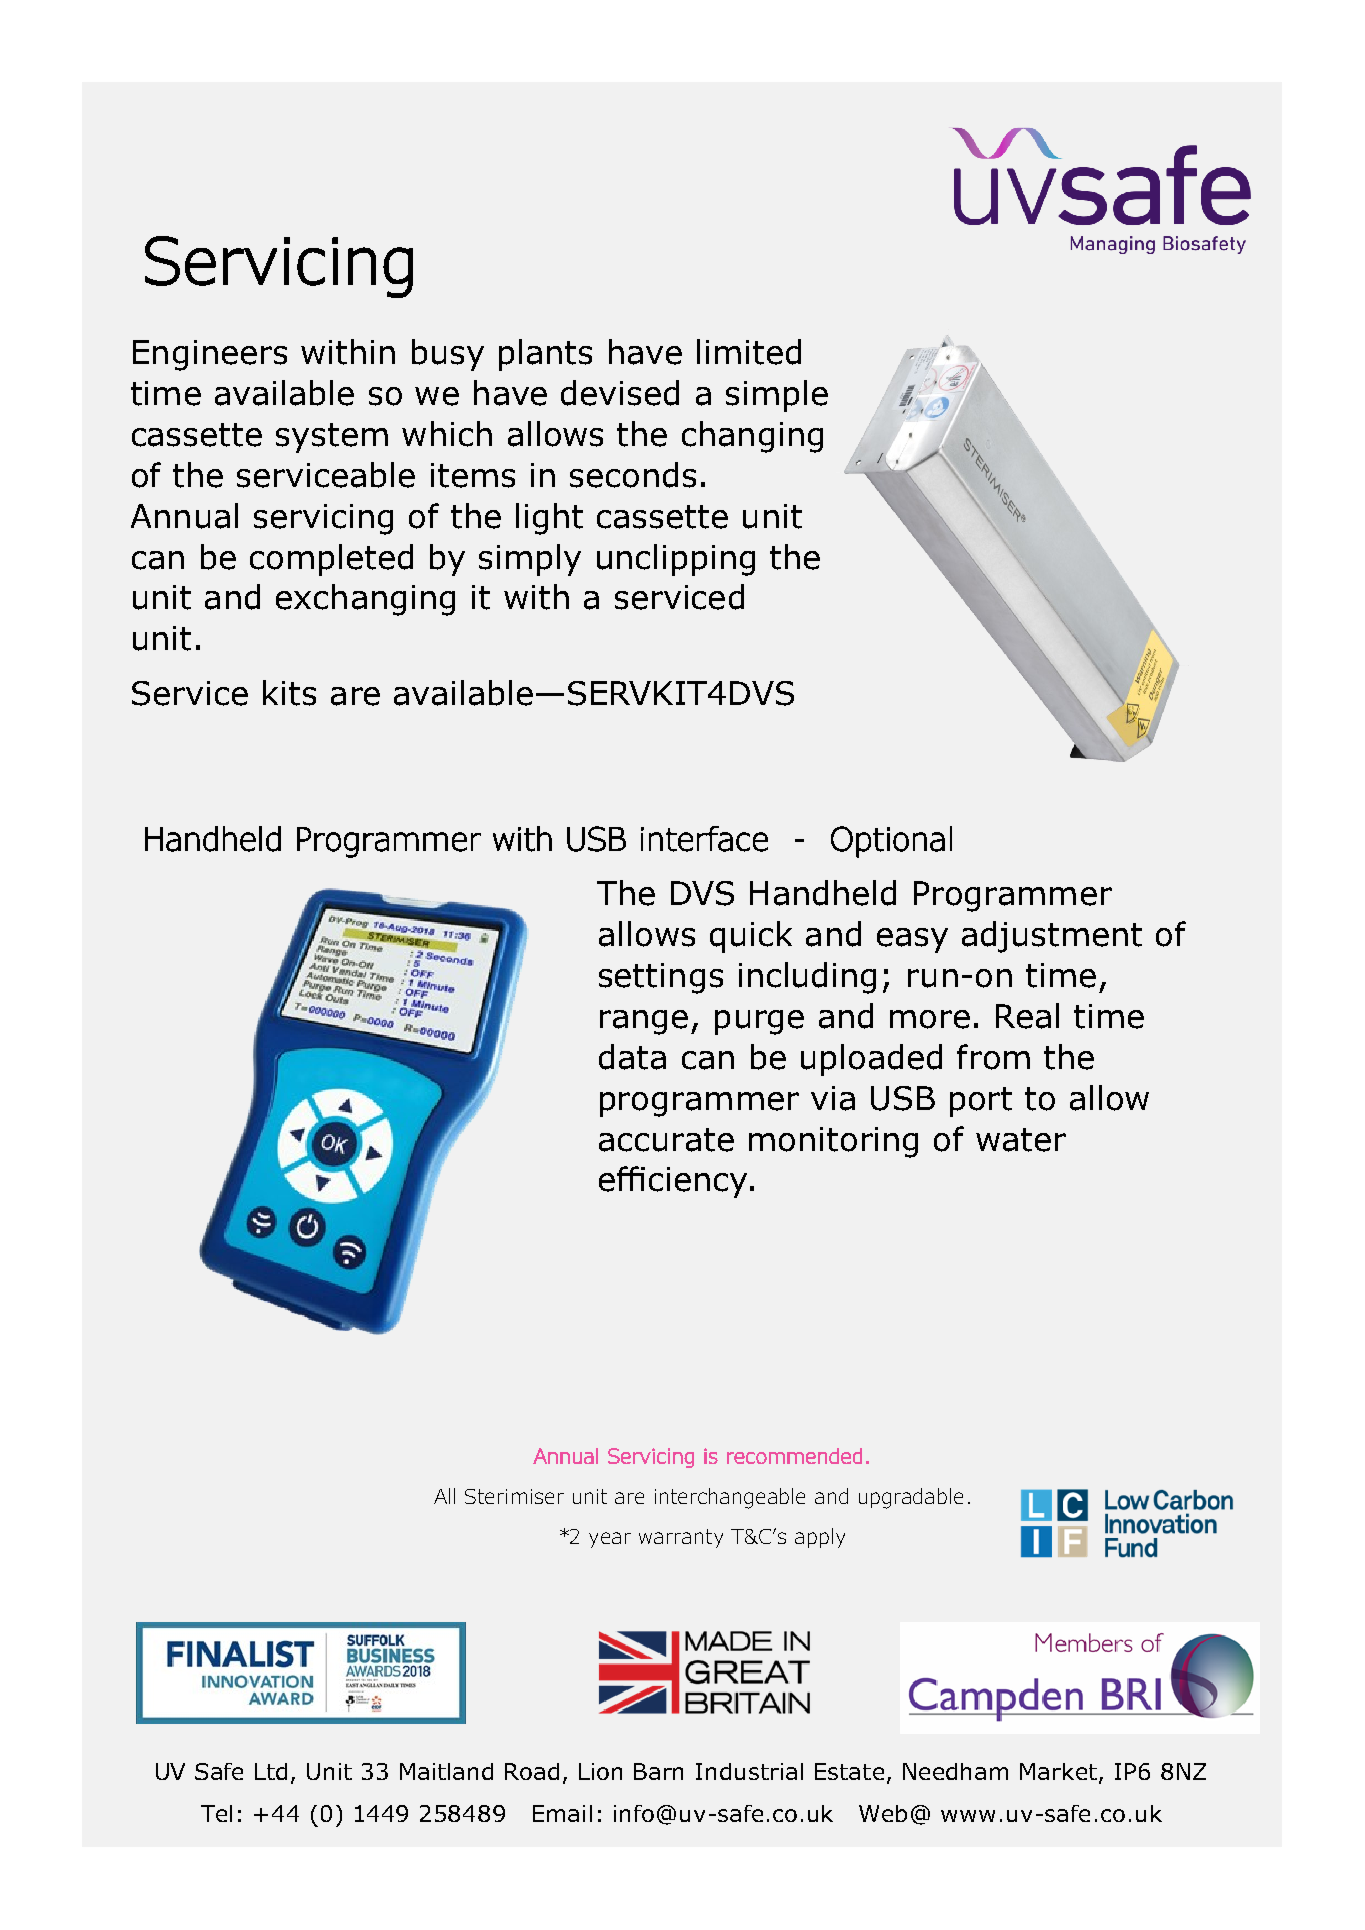 Image resolution: width=1365 pixels, height=1930 pixels. I want to click on interchangeable, so click(730, 1498).
